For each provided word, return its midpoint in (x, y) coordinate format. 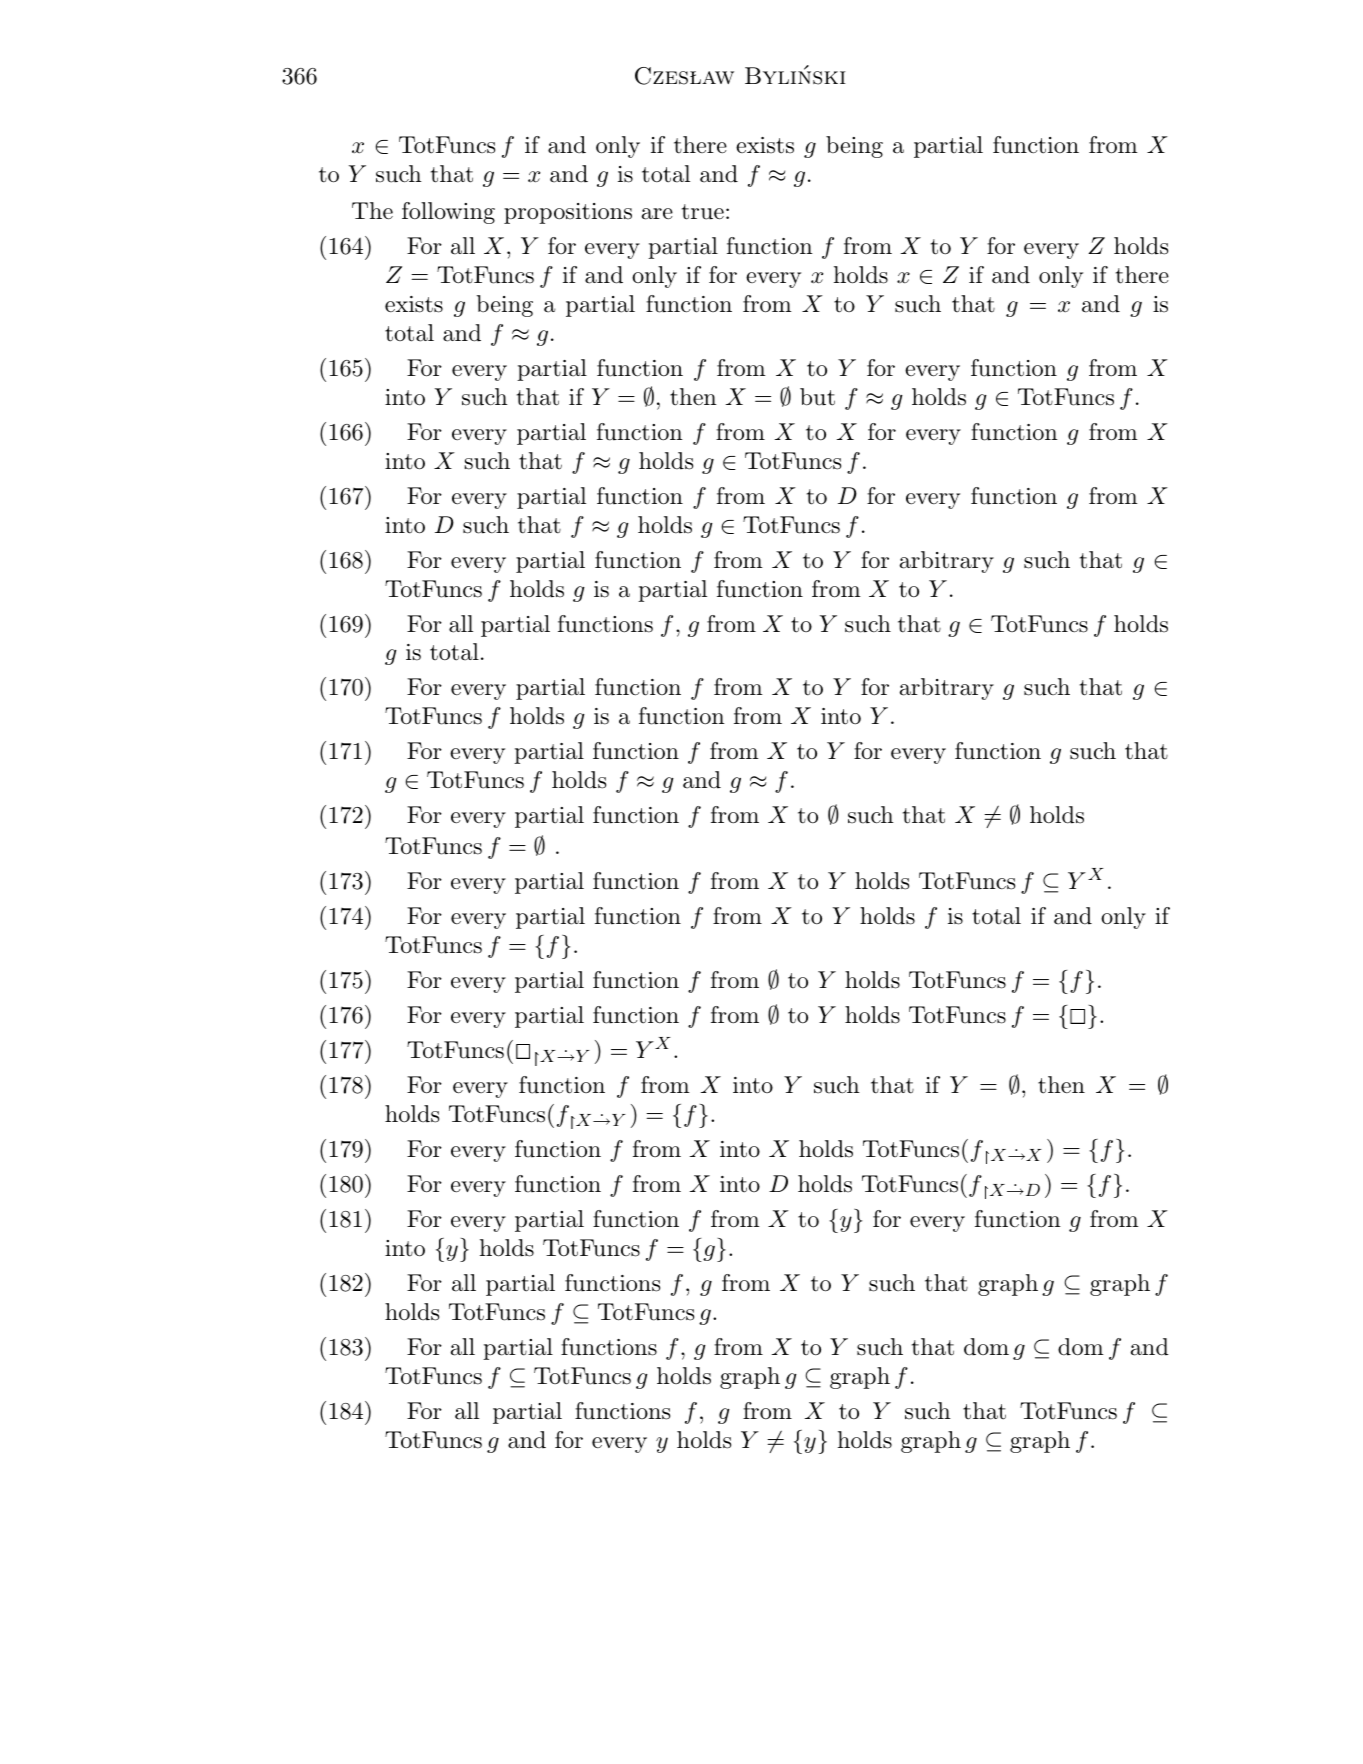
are (657, 214)
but (817, 397)
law (712, 77)
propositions (568, 213)
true (703, 212)
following (448, 213)
